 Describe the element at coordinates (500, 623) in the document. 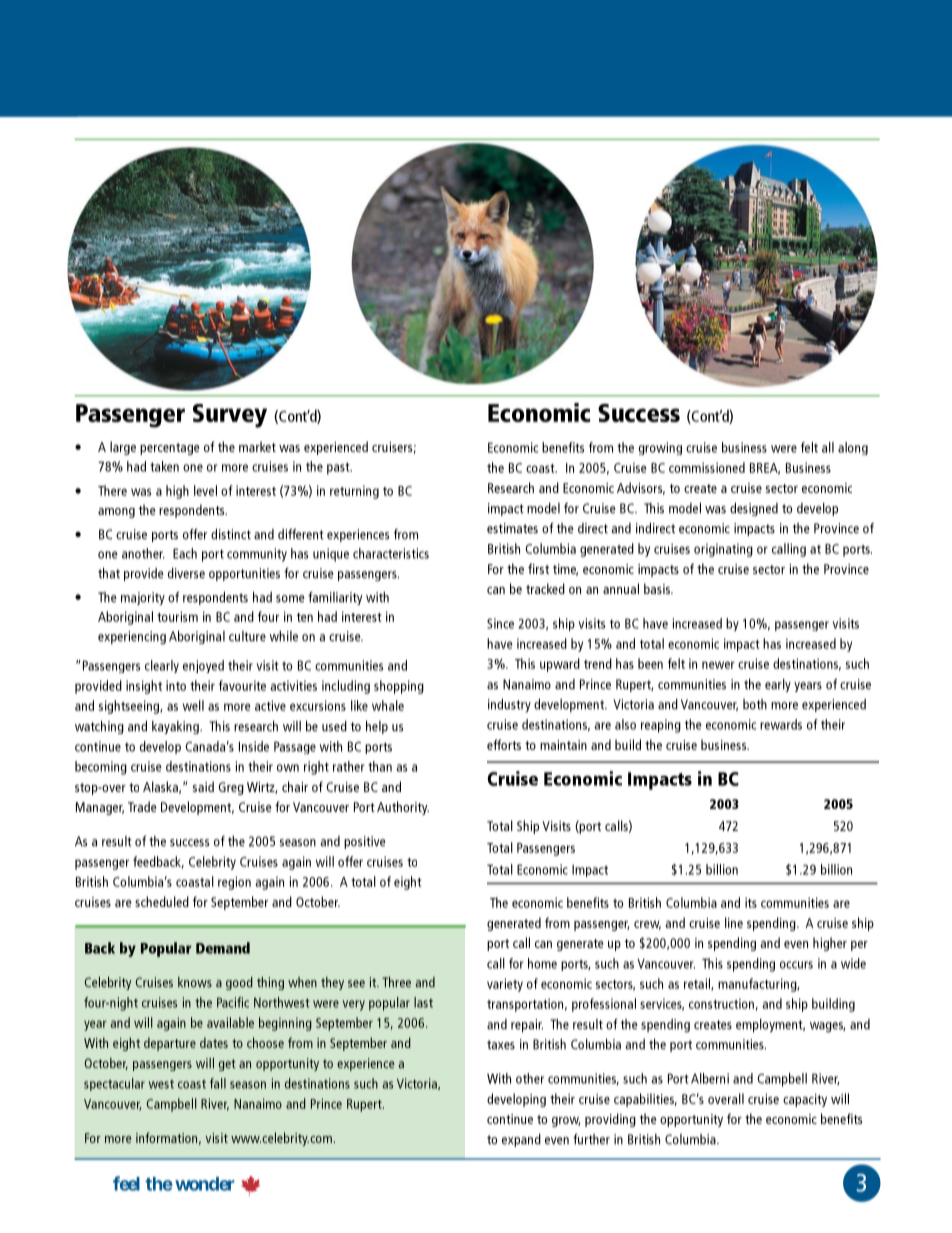

I see `Since` at that location.
